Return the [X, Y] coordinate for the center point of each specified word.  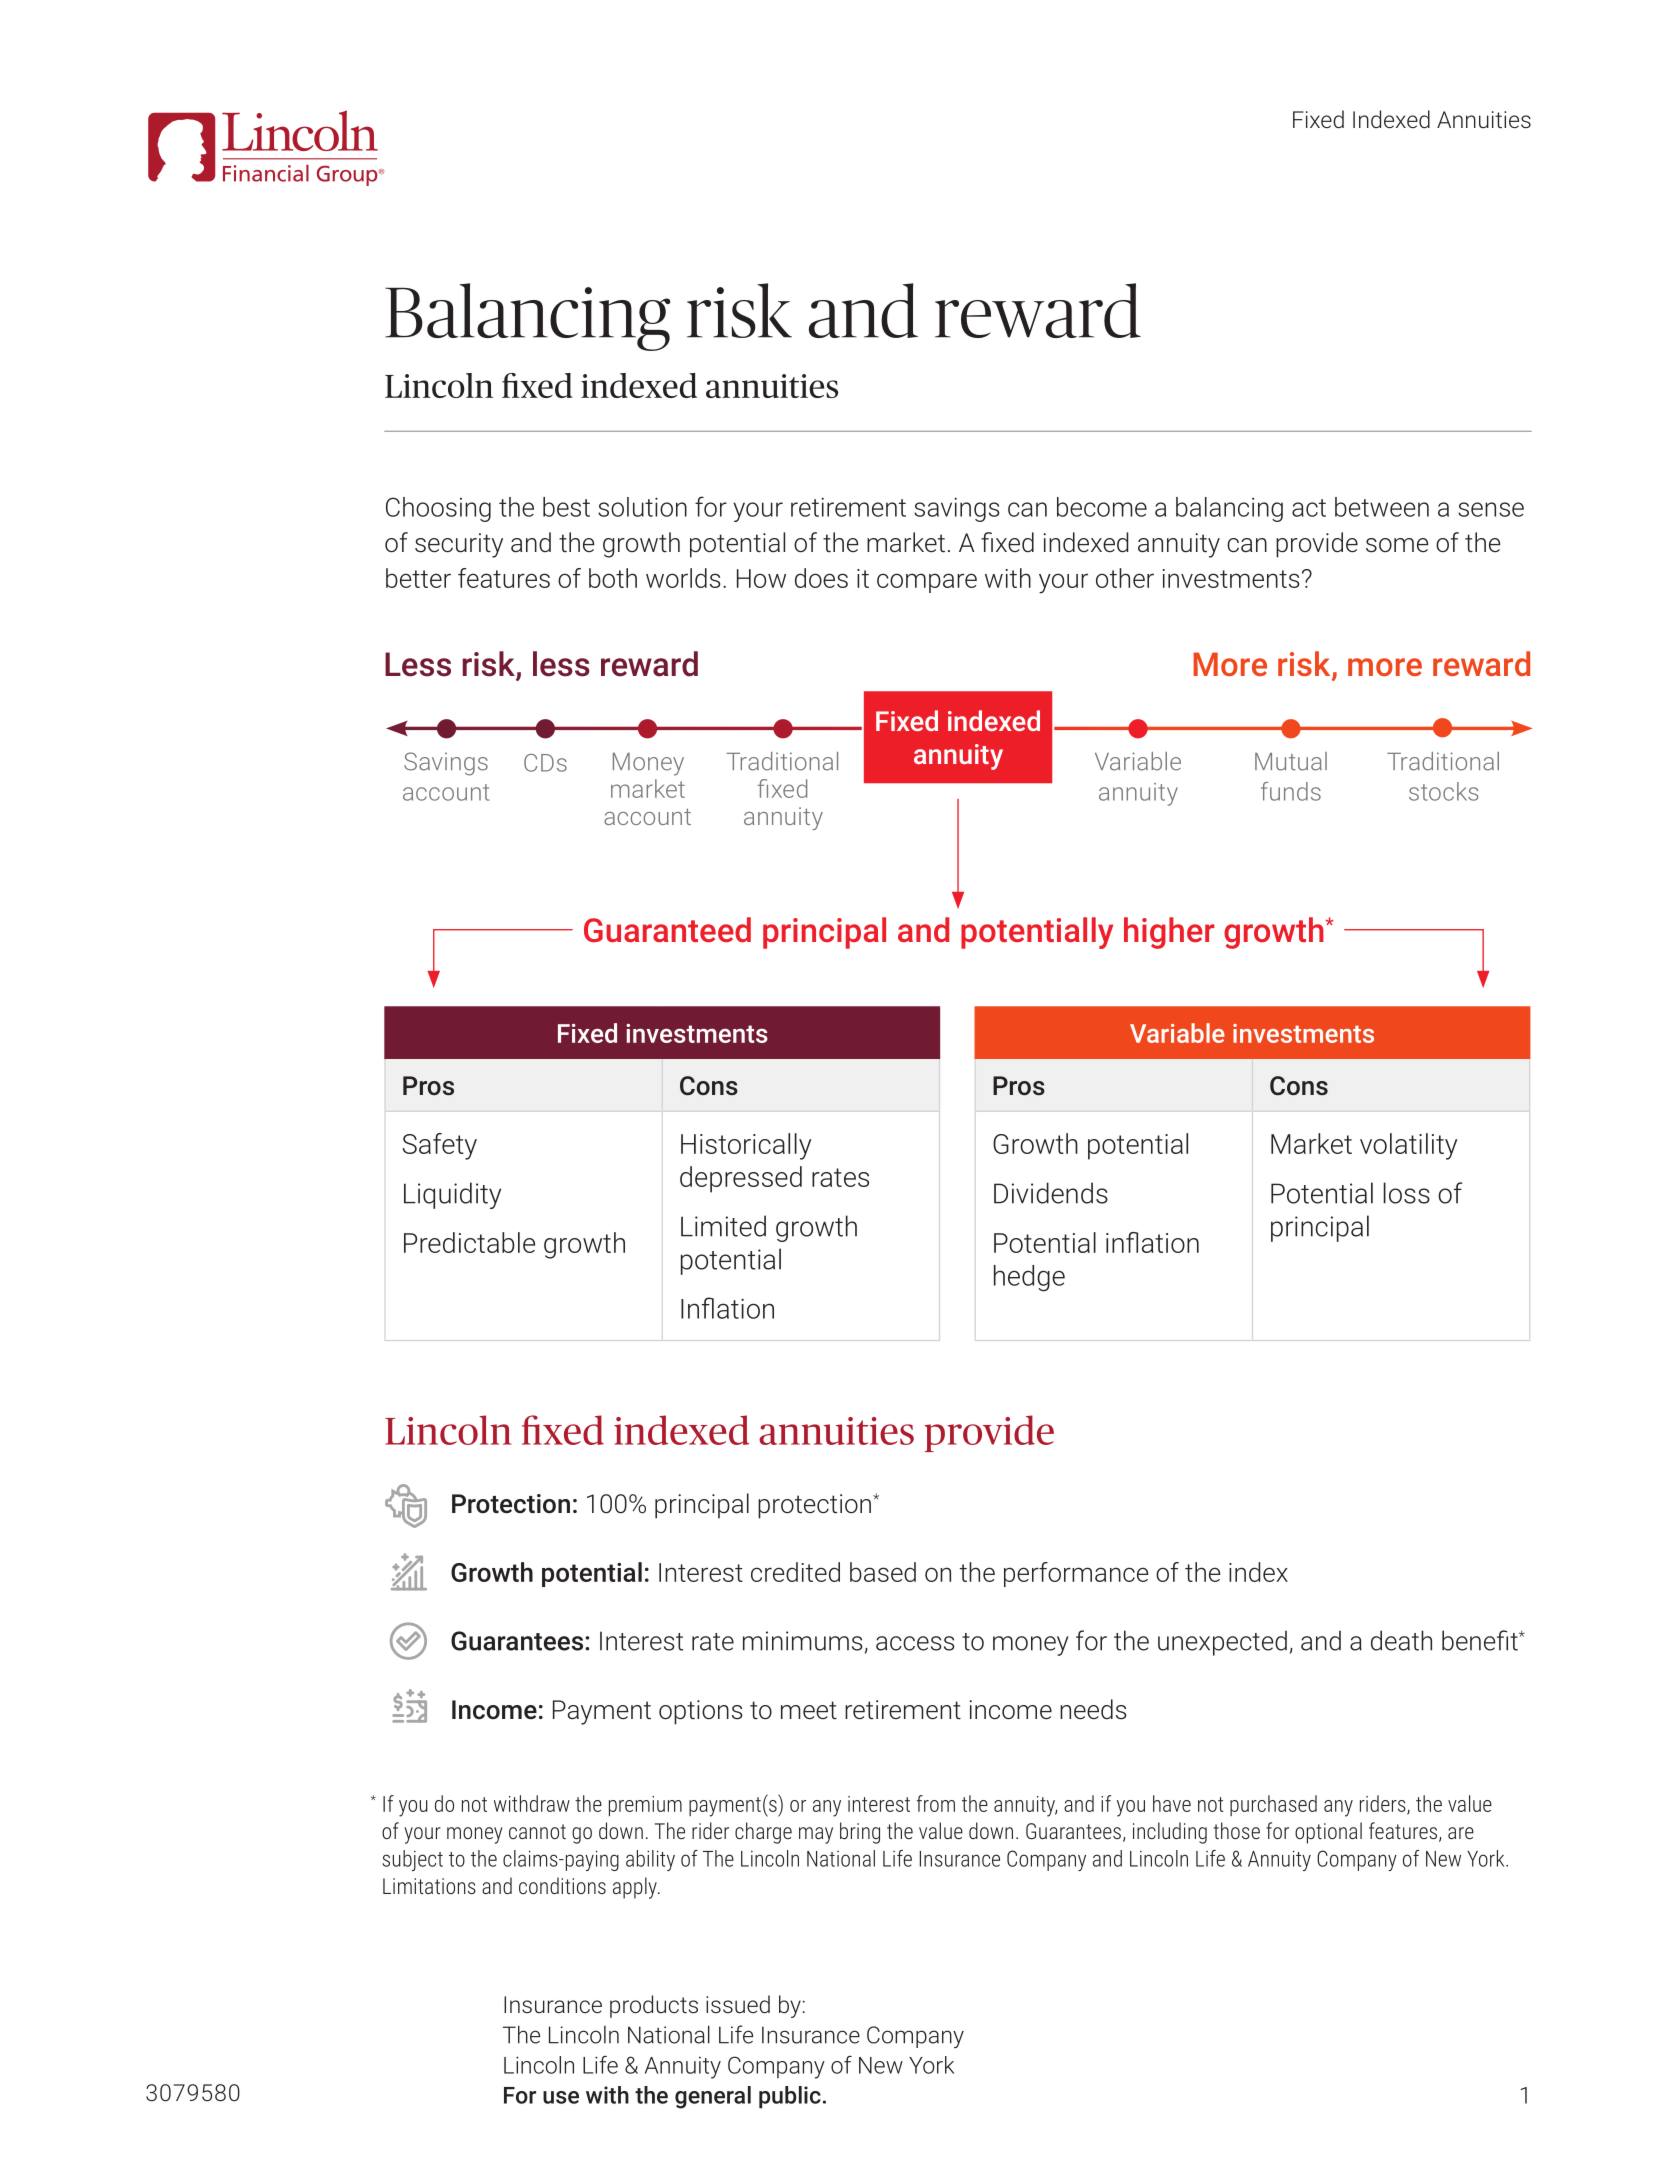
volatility [1408, 1146]
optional [1328, 1833]
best [566, 507]
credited [795, 1572]
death [1401, 1640]
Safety [439, 1146]
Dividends [1051, 1193]
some [1397, 545]
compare [927, 583]
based [883, 1572]
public [790, 2097]
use [561, 2097]
